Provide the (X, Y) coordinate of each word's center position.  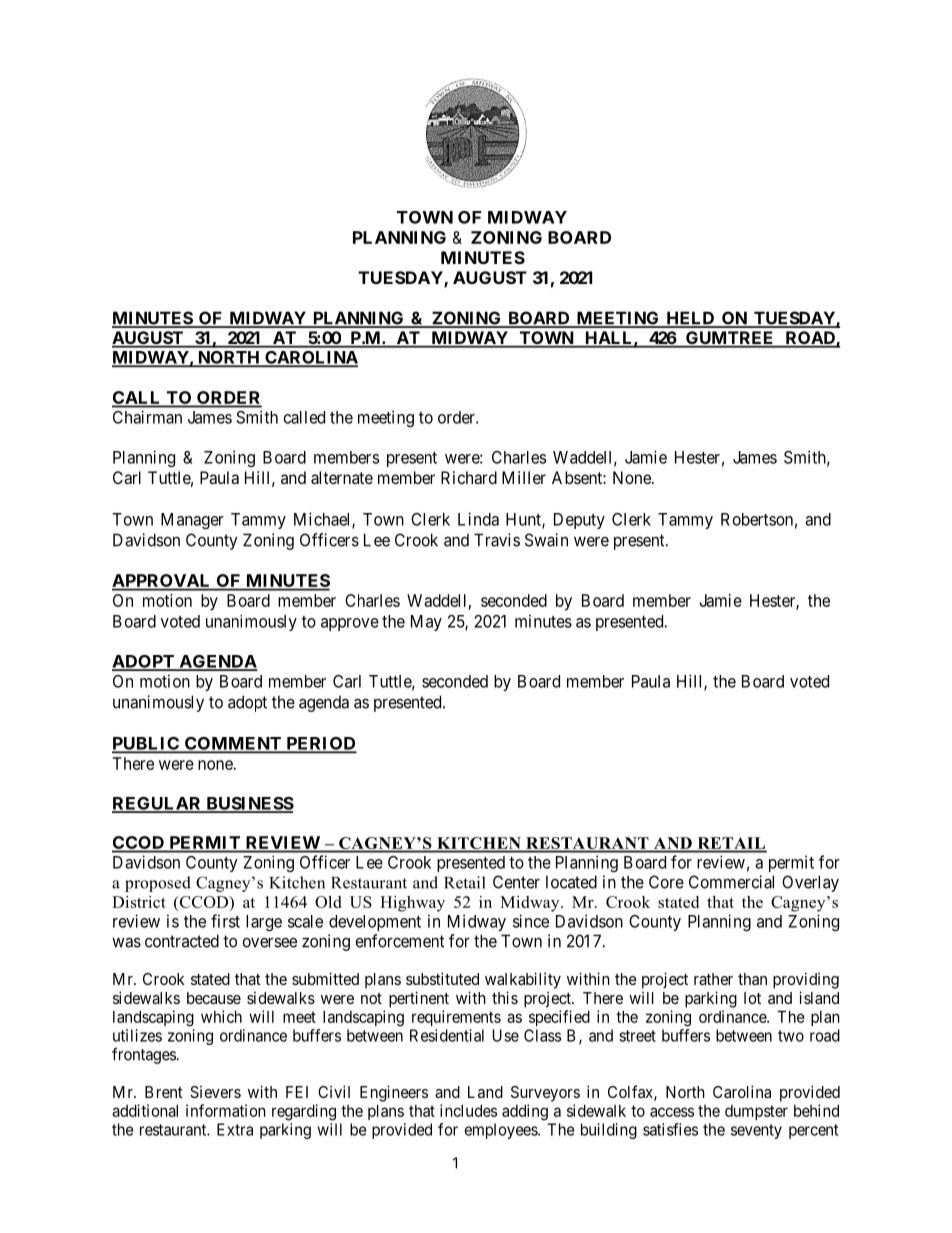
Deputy (579, 521)
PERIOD (320, 744)
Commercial (731, 882)
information (226, 1110)
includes (468, 1110)
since (531, 921)
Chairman (147, 417)
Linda (478, 519)
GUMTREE (730, 339)
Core (666, 882)
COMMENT (233, 744)
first (225, 921)
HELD (690, 319)
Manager (192, 521)
